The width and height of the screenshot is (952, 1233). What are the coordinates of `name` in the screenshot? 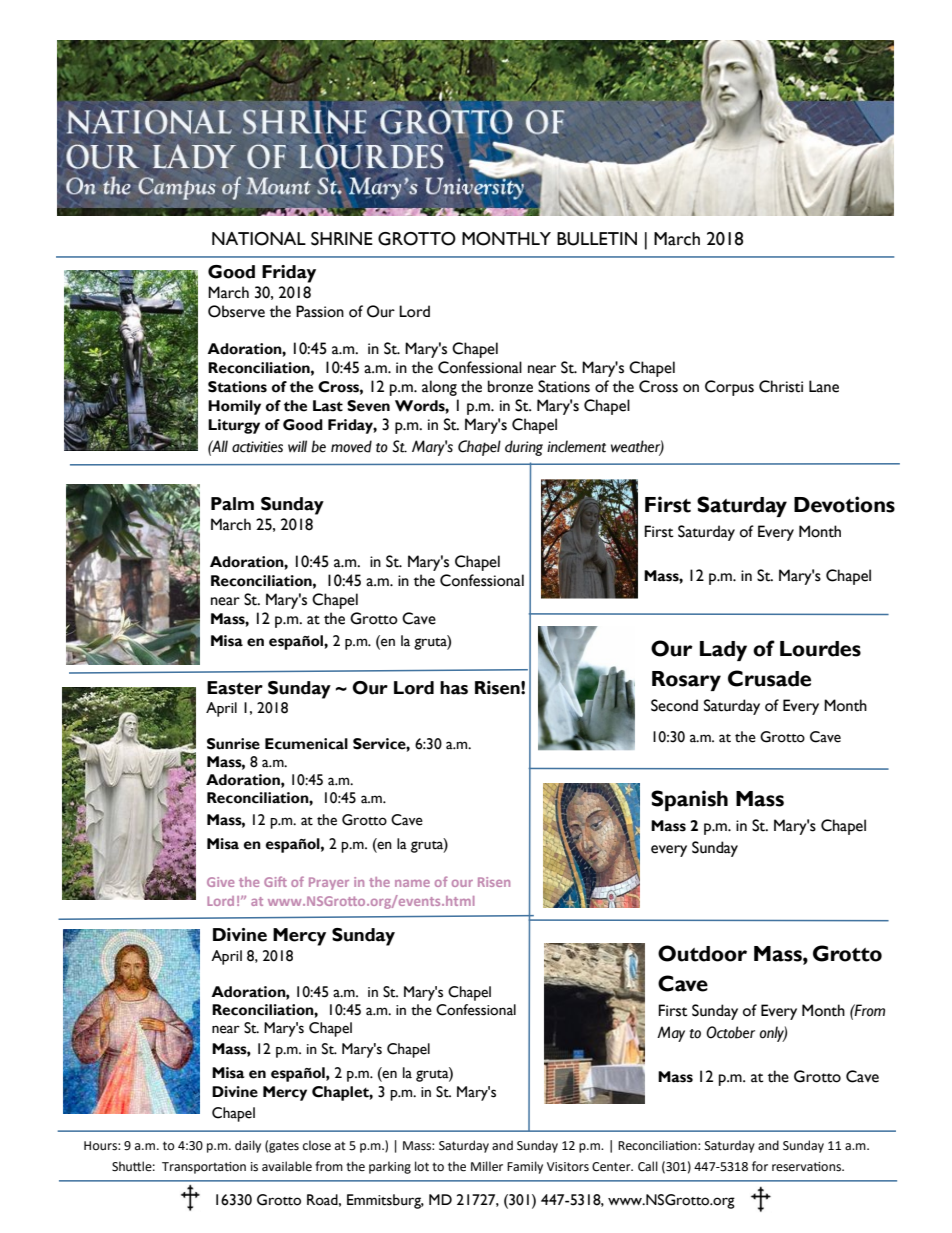 It's located at (412, 883).
